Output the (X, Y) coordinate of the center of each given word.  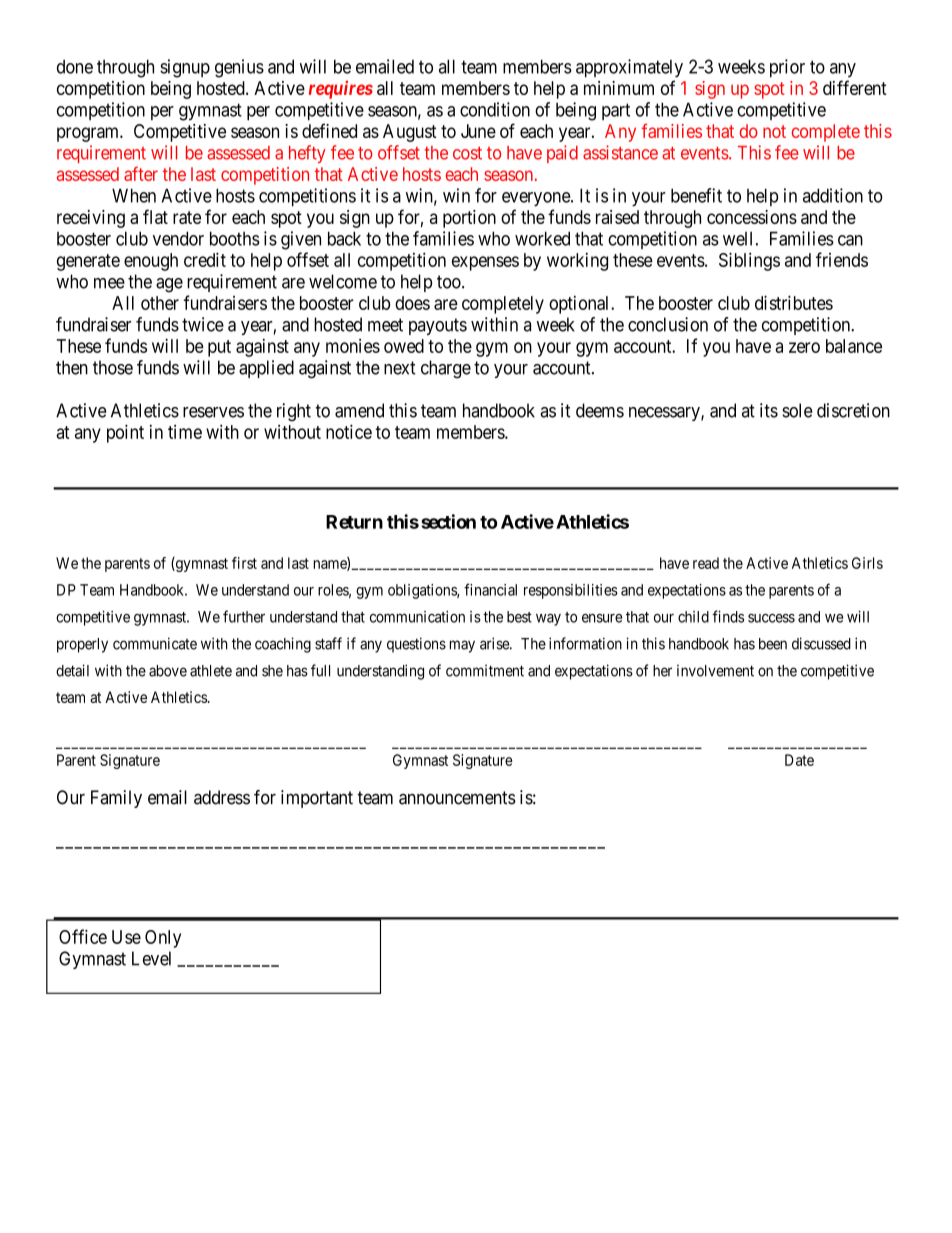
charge (446, 369)
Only (163, 939)
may (462, 646)
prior (787, 68)
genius (239, 68)
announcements (457, 798)
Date (799, 760)
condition (495, 109)
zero (804, 347)
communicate (155, 643)
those (113, 367)
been (773, 644)
